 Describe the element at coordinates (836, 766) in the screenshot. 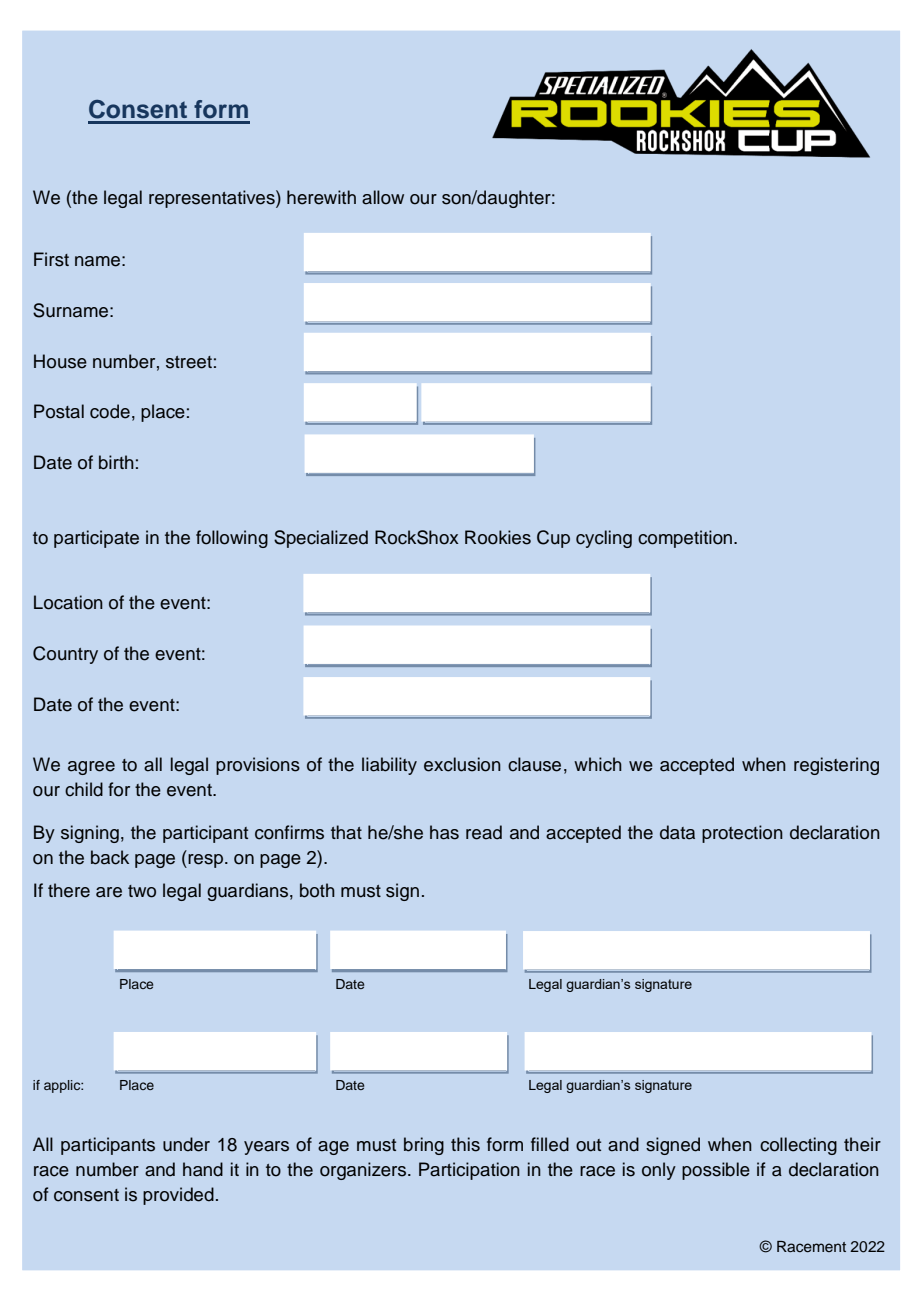

I see `registering` at that location.
